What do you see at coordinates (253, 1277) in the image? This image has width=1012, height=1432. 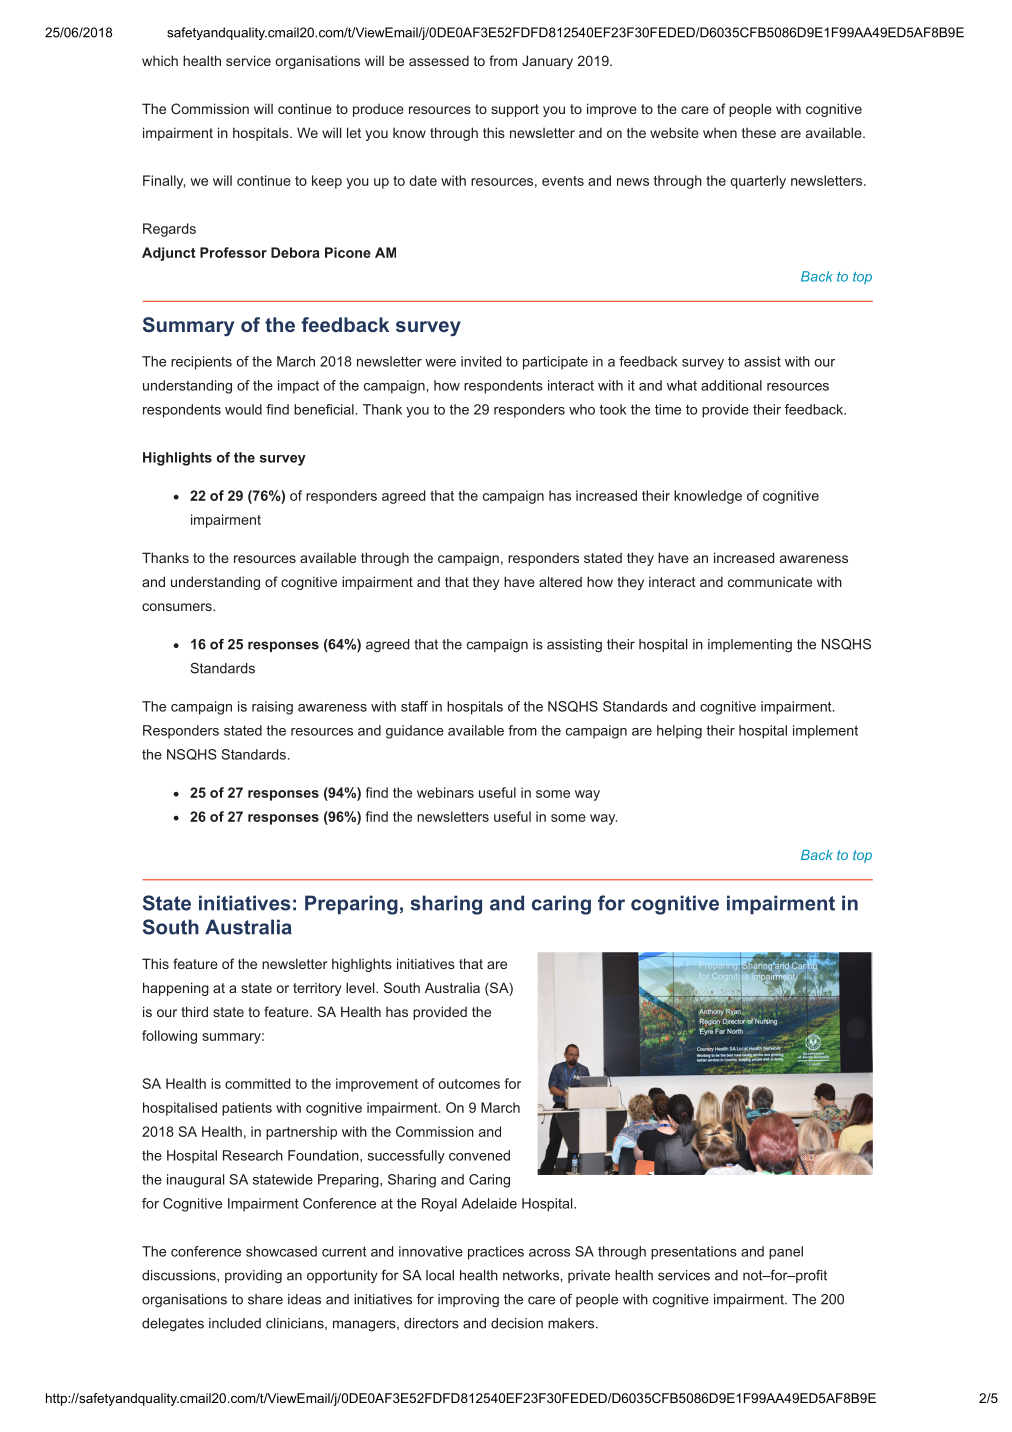 I see `providing` at bounding box center [253, 1277].
